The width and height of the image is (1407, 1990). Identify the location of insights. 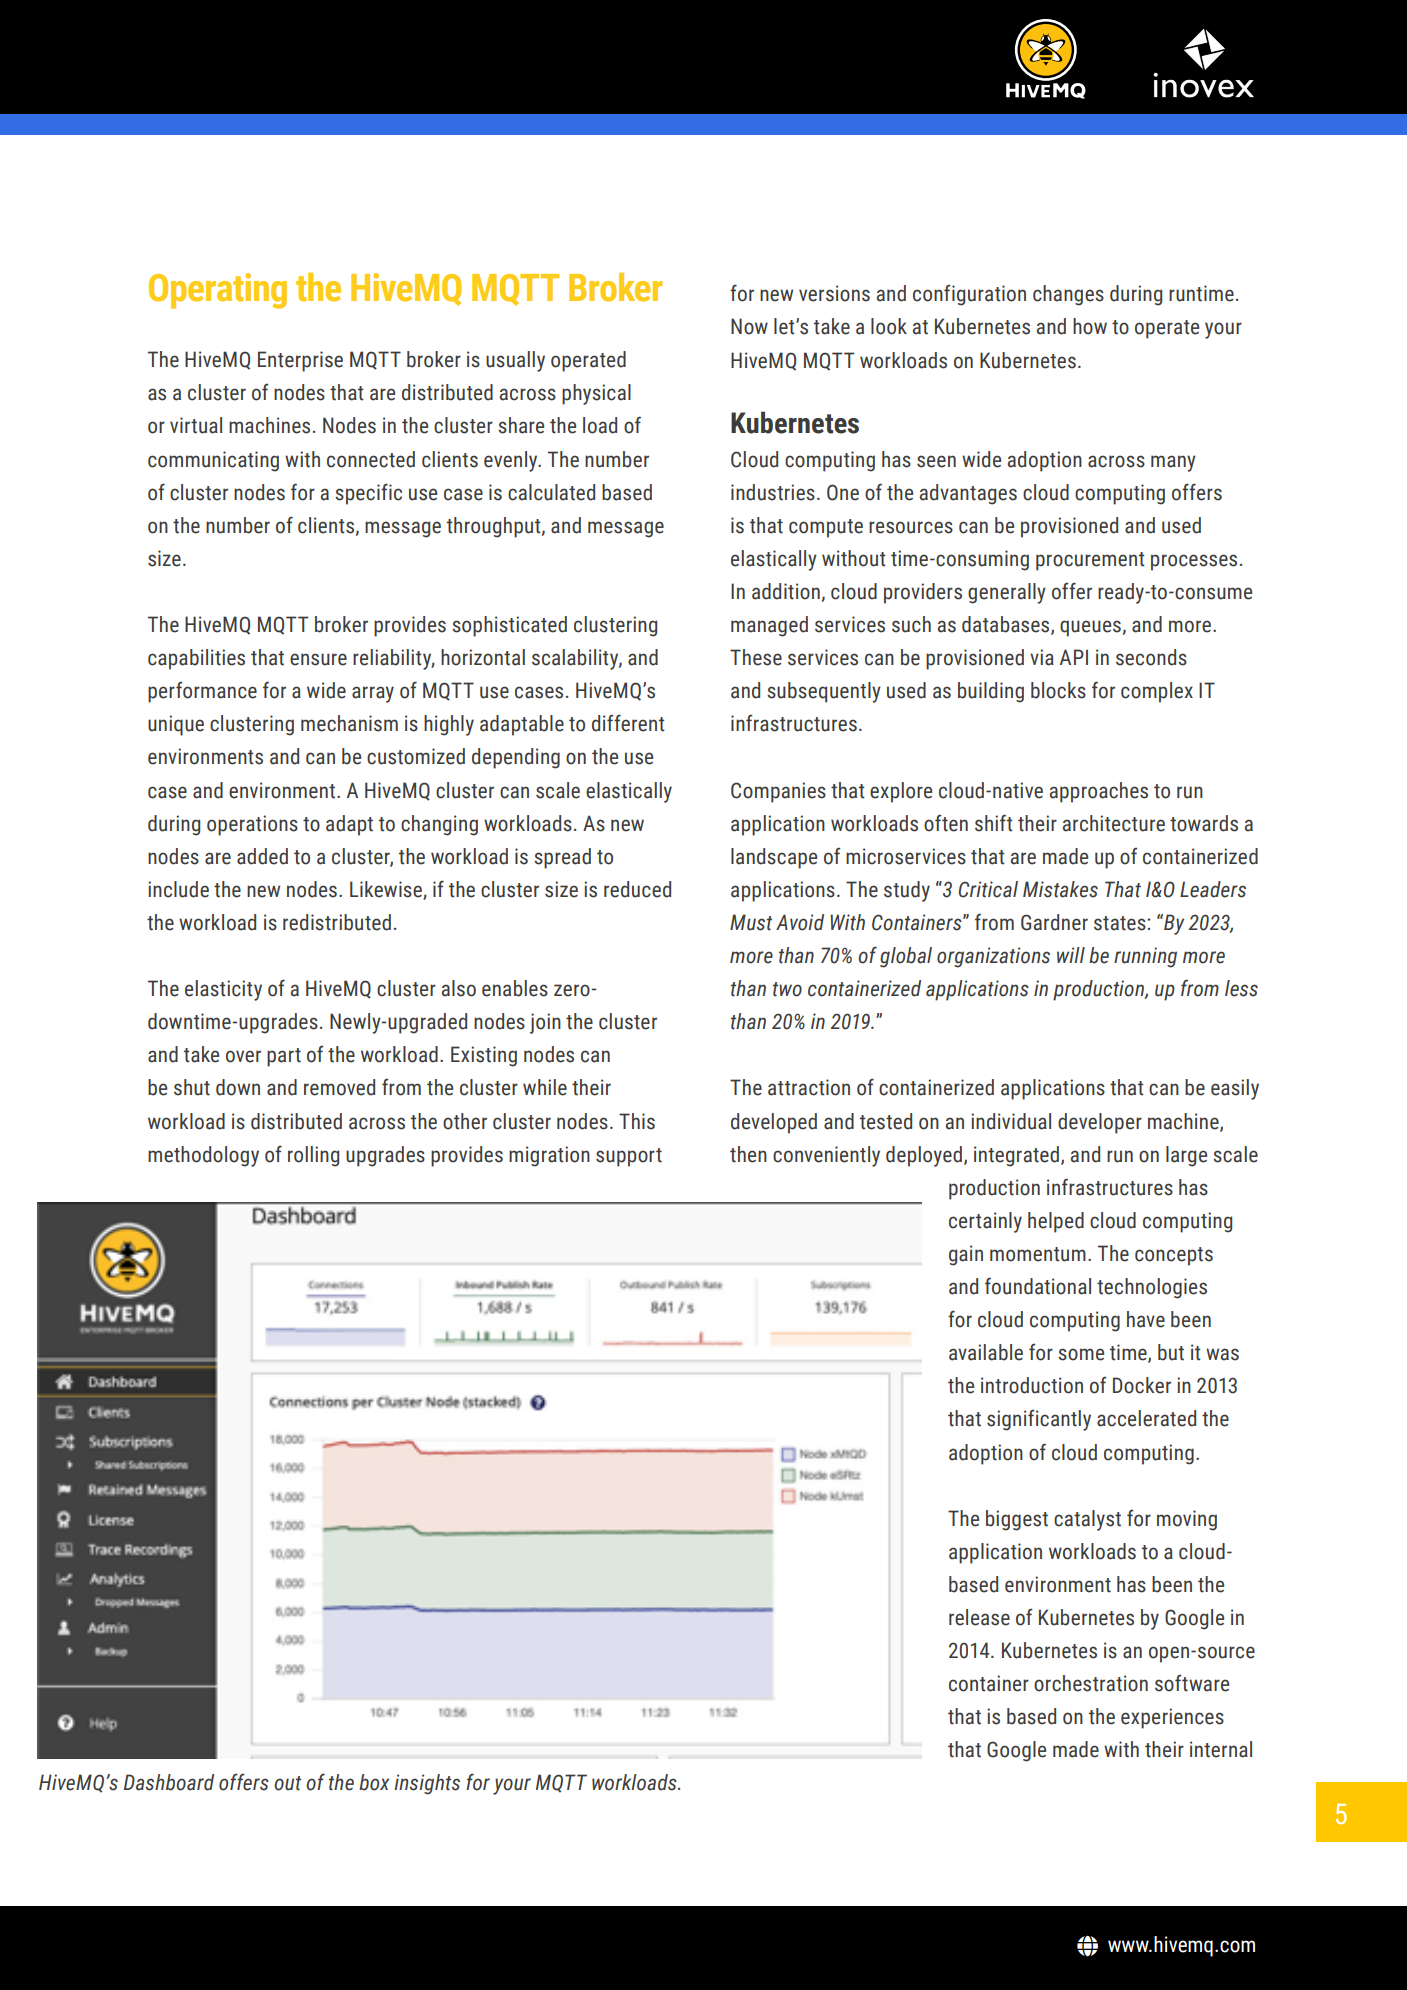
(427, 1784).
